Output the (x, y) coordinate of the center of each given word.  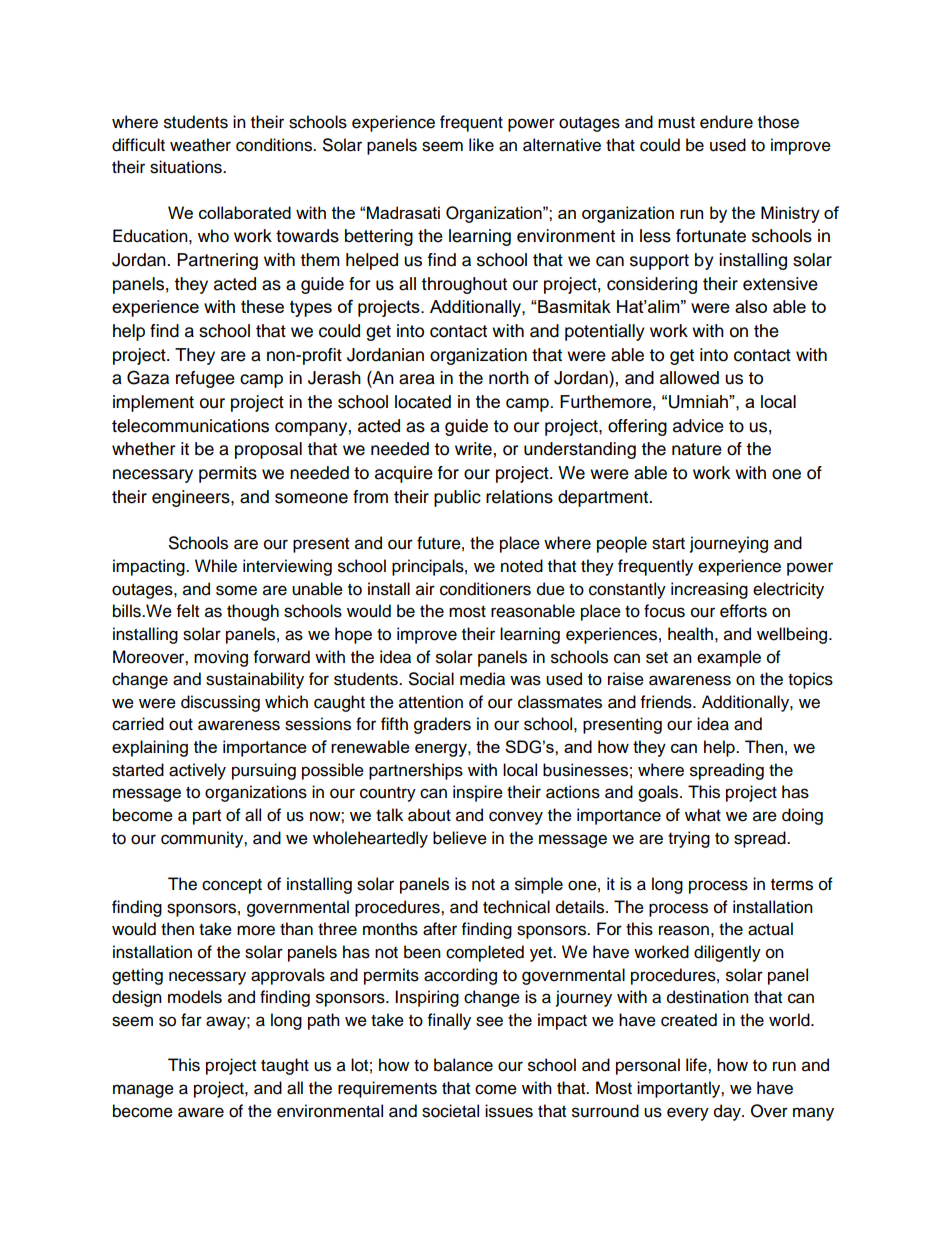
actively (197, 771)
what (703, 815)
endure (726, 122)
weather (200, 145)
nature (697, 449)
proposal (268, 450)
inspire (478, 793)
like (481, 145)
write (474, 449)
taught (285, 1066)
